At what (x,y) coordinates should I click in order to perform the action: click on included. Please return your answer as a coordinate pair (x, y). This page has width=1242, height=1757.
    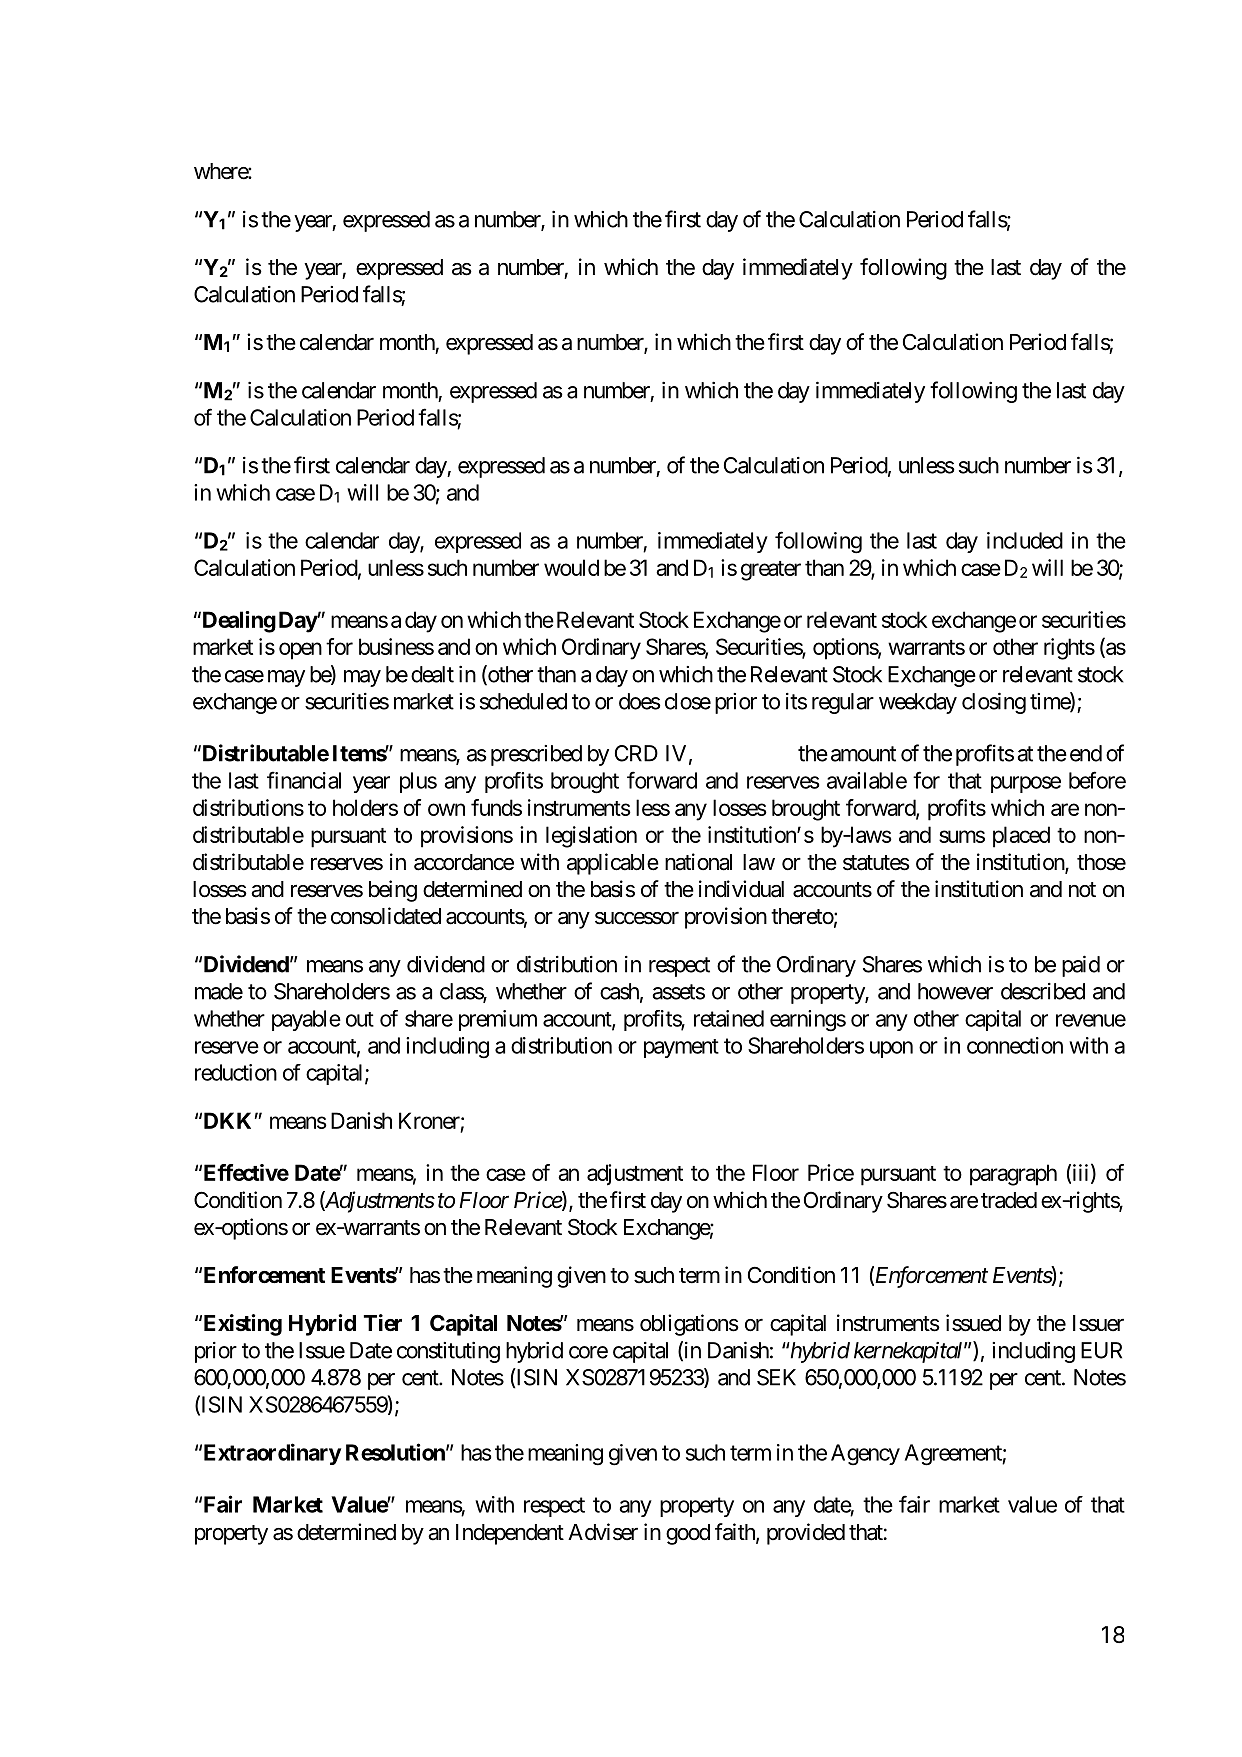
    Looking at the image, I should click on (1025, 540).
